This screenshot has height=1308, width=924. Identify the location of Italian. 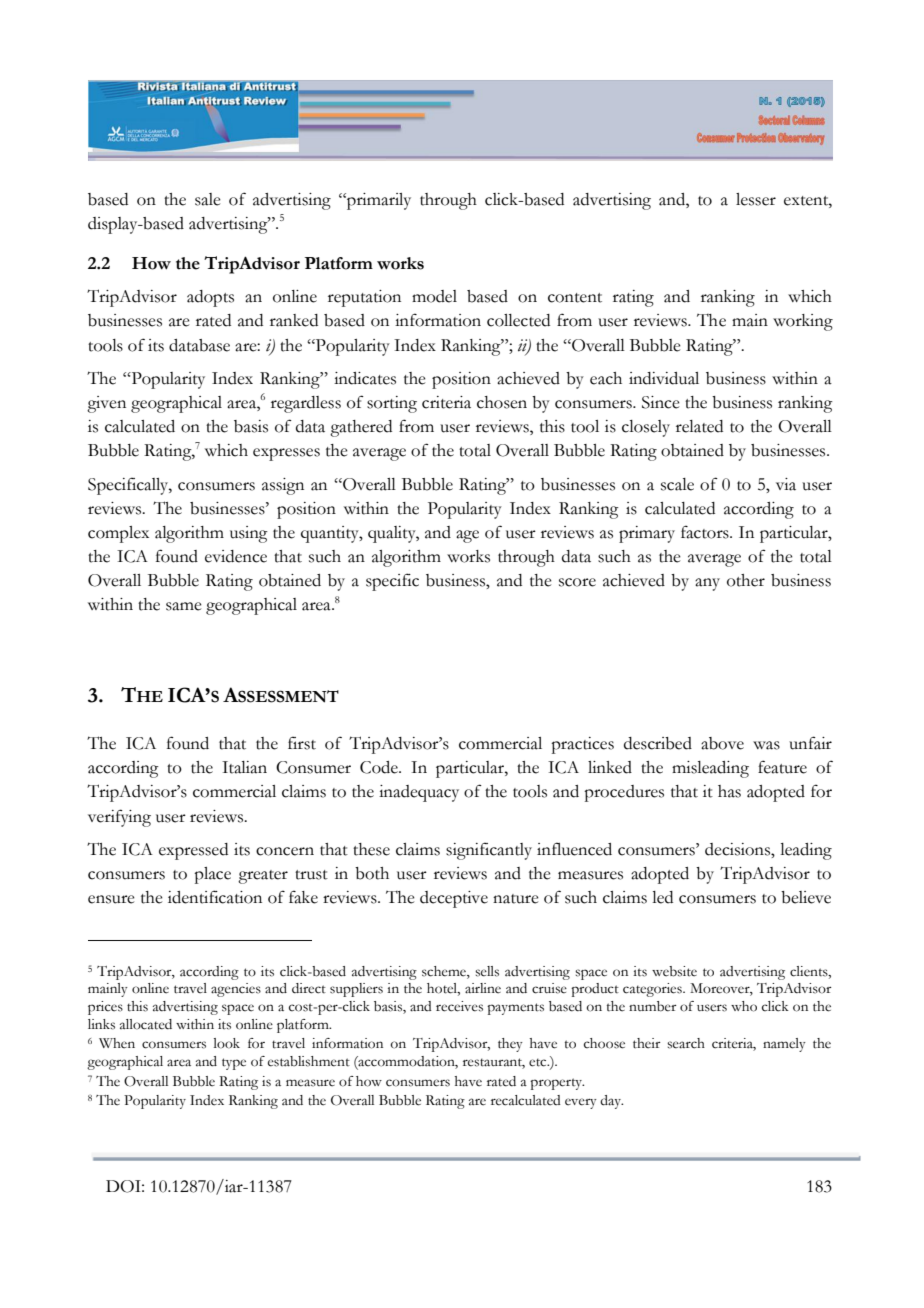
(244, 767).
